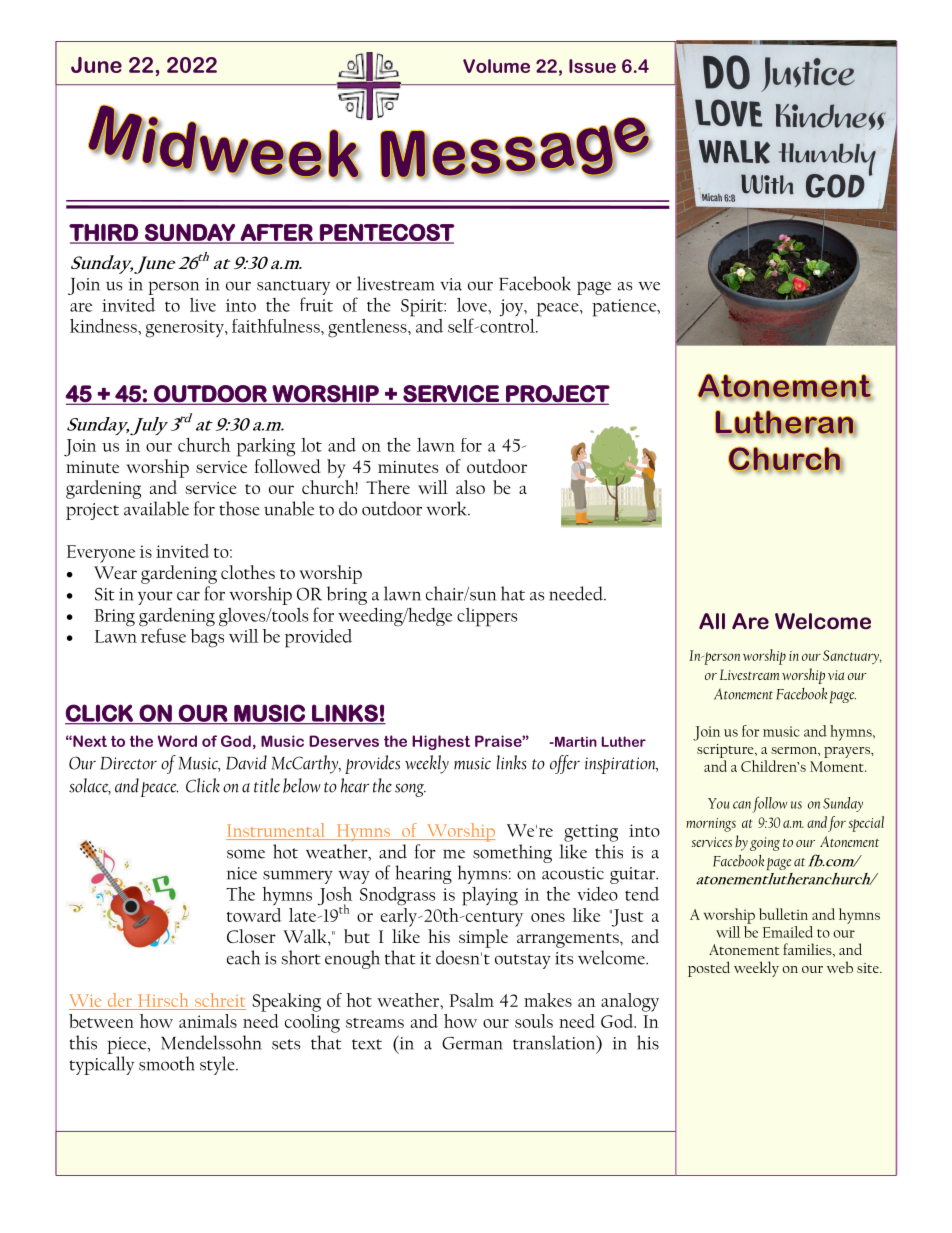 This screenshot has width=952, height=1233. I want to click on German, so click(472, 1043).
